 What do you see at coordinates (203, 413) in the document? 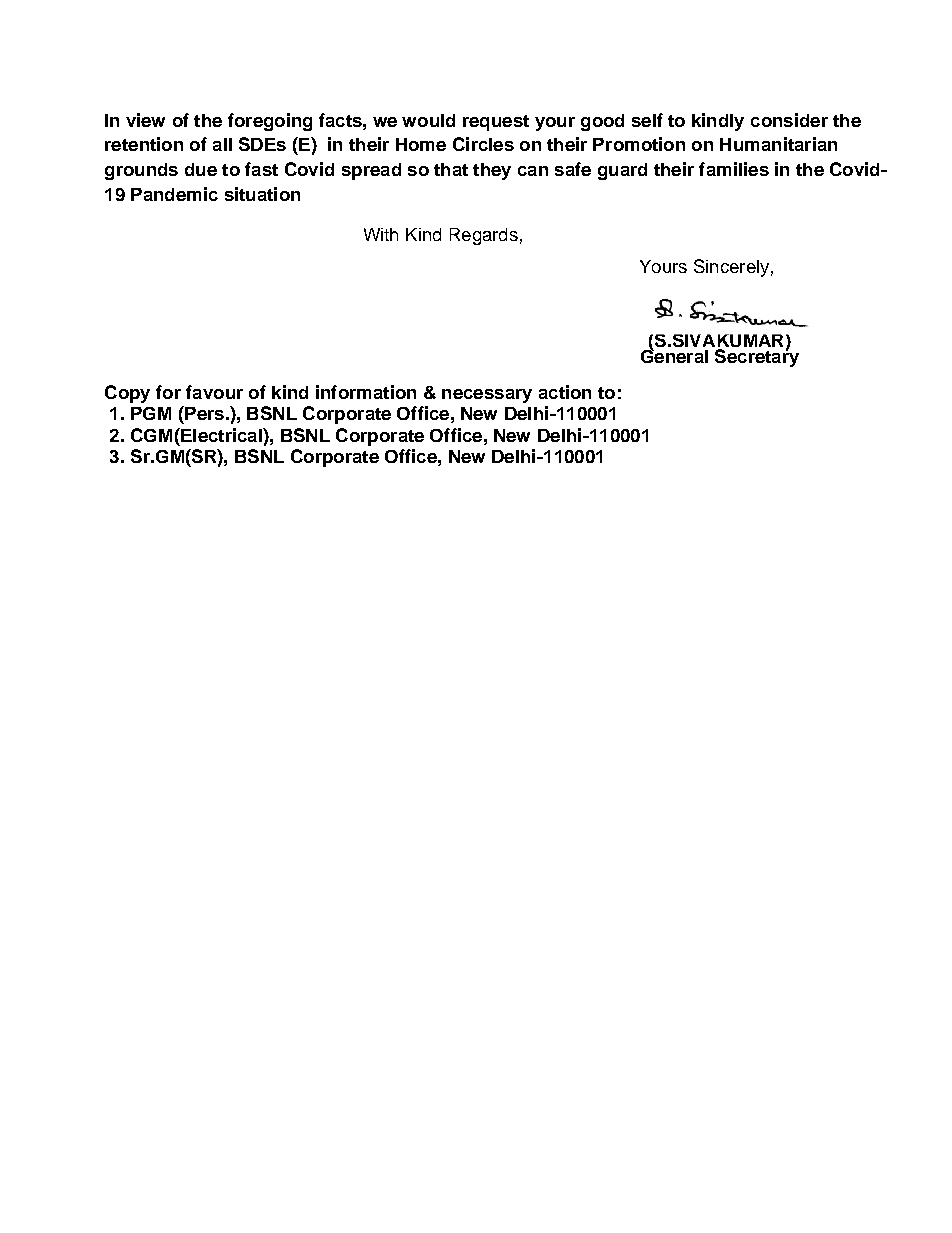
I see `Pers` at bounding box center [203, 413].
